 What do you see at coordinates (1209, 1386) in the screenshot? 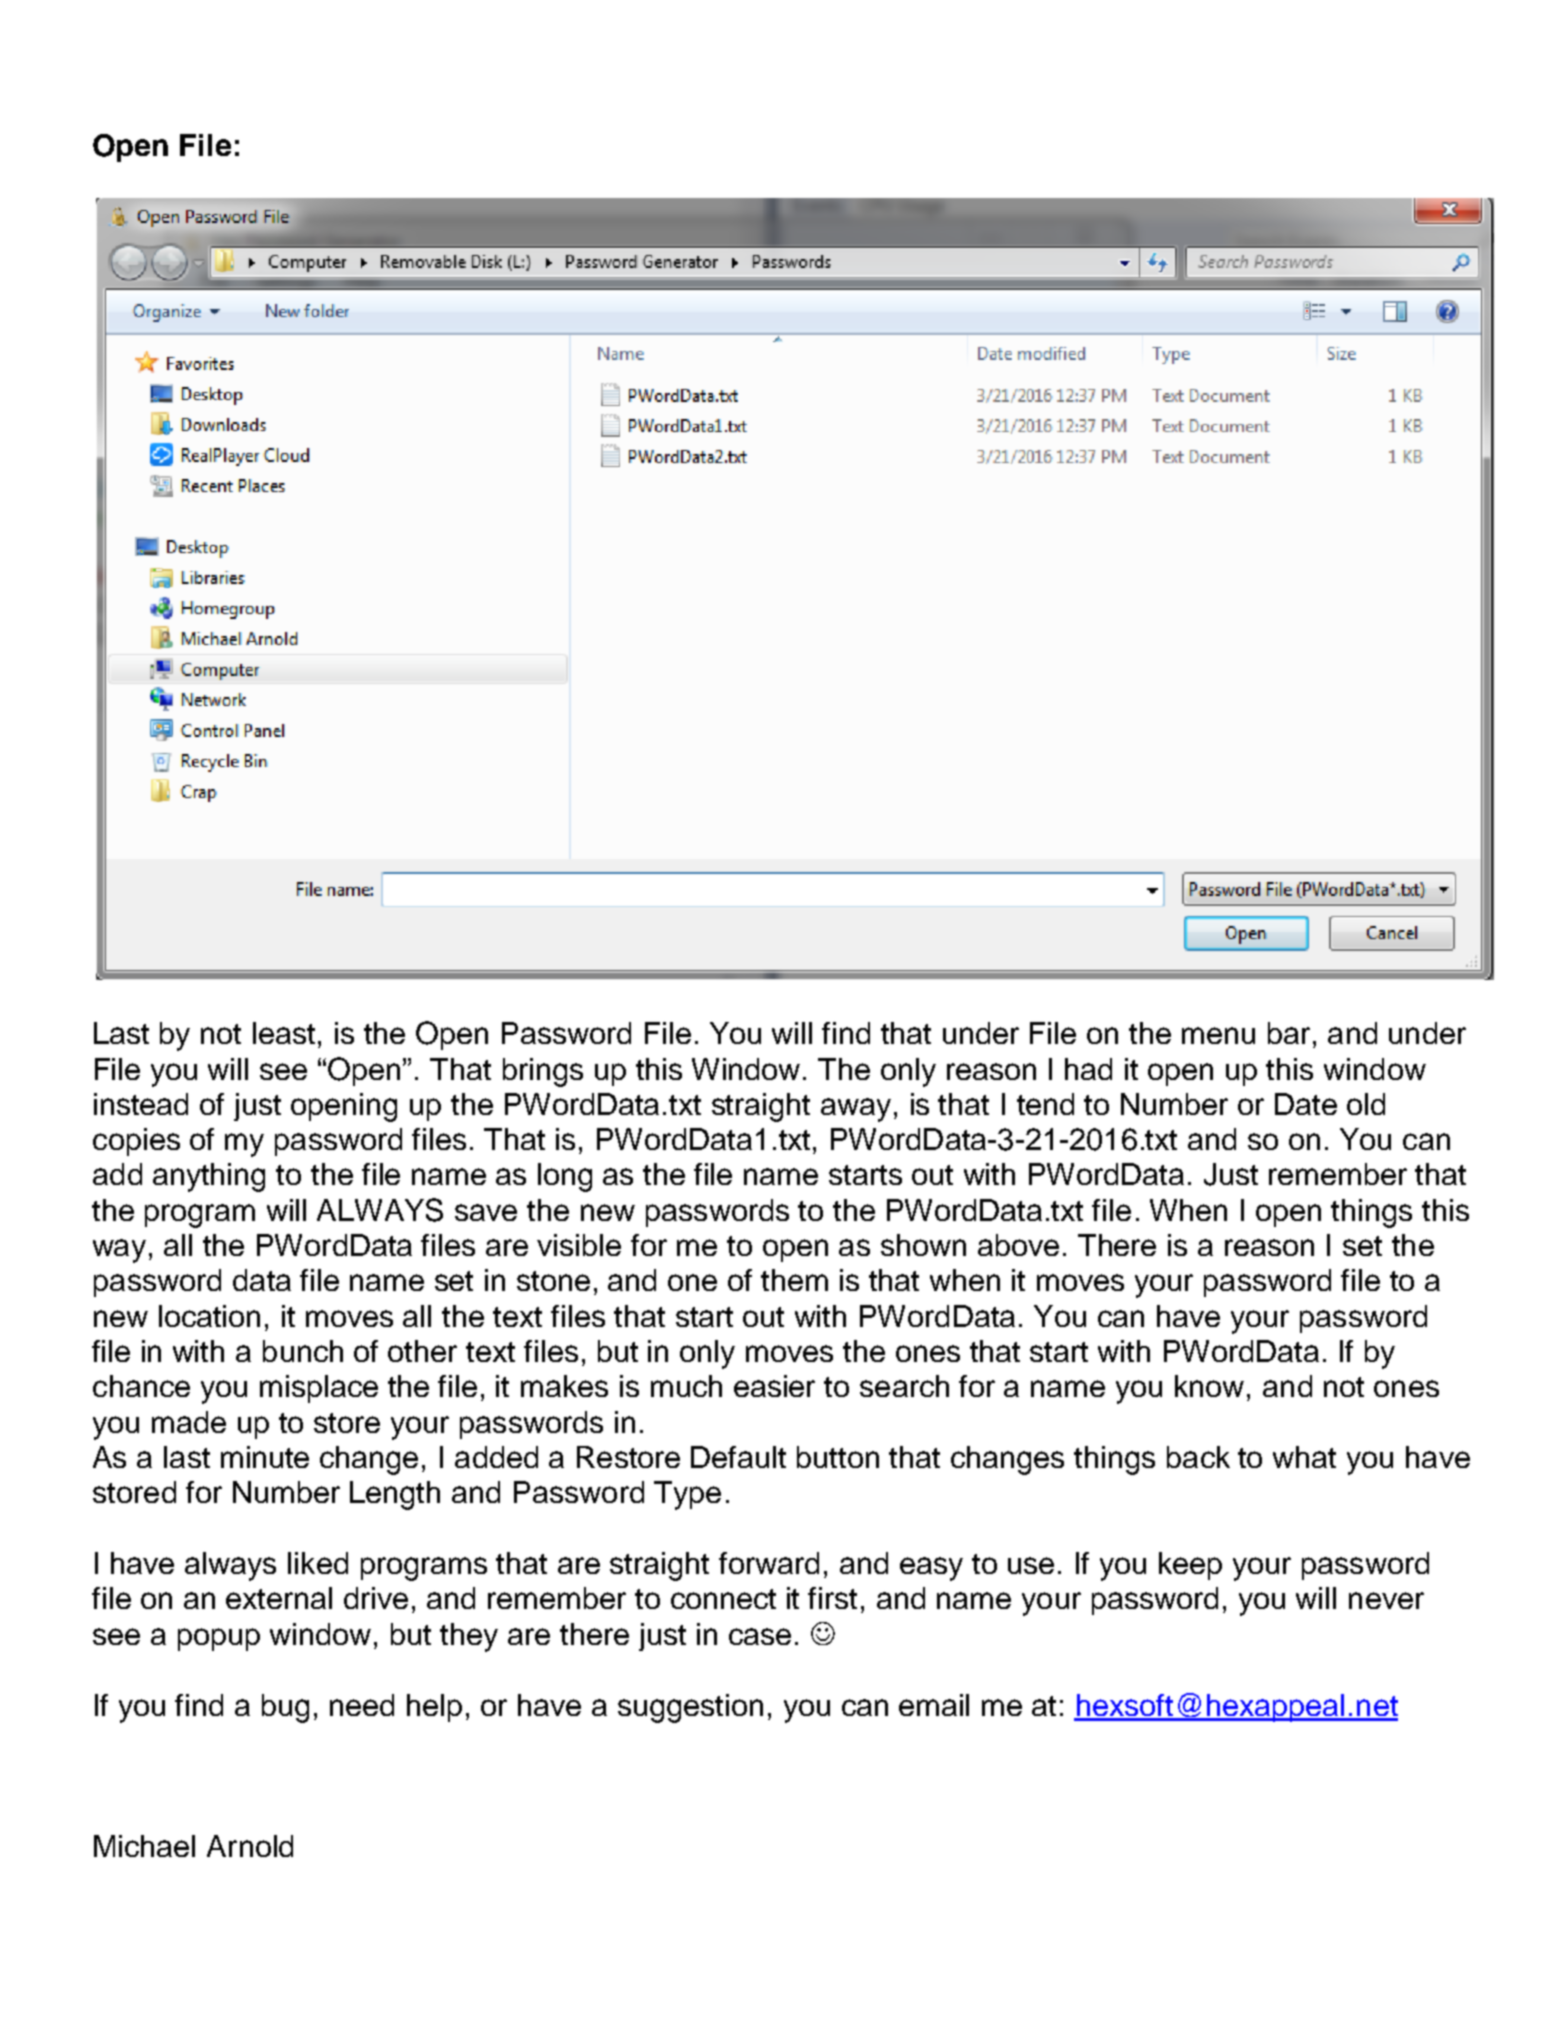
I see `know` at bounding box center [1209, 1386].
